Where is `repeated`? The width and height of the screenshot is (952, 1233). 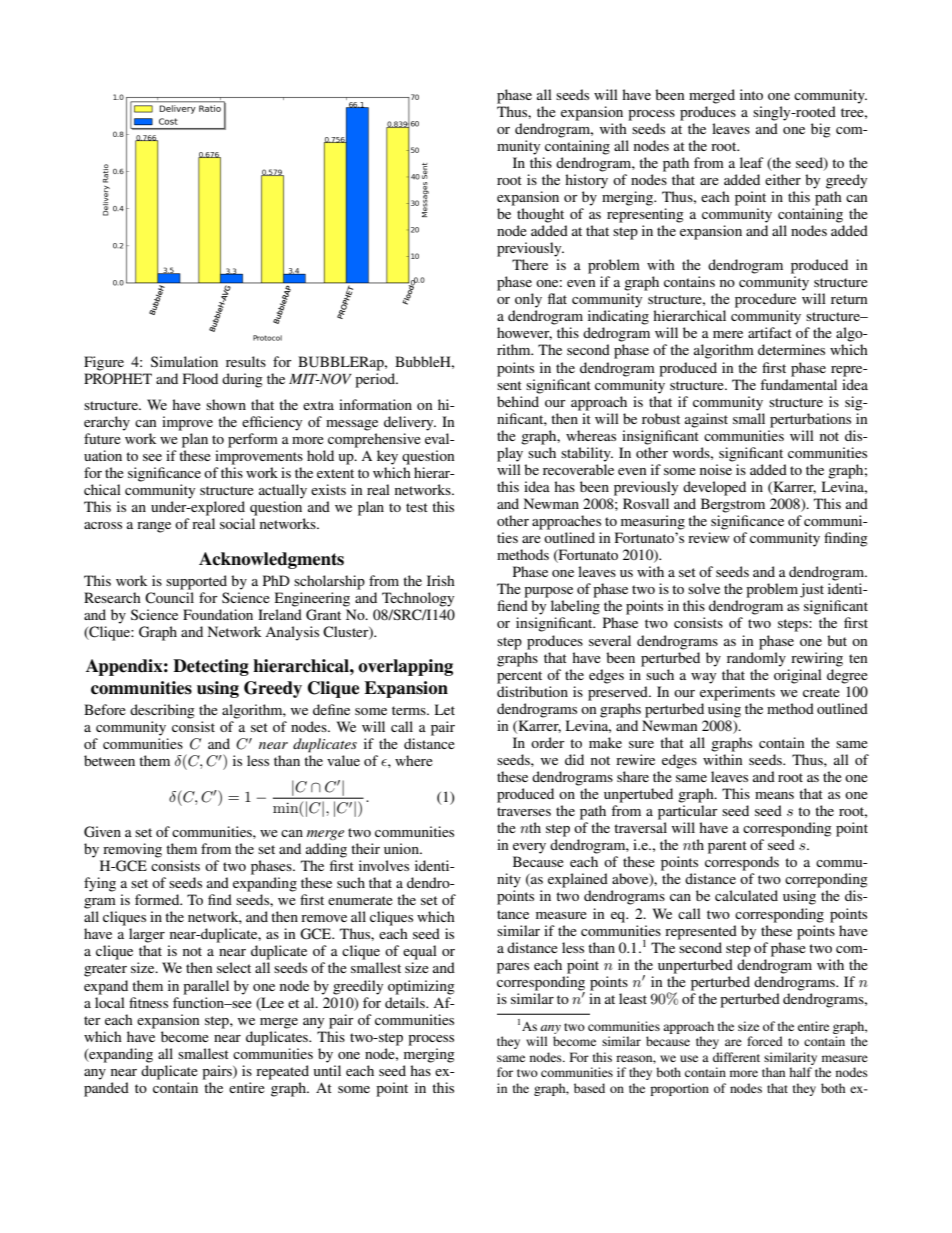
repeated is located at coordinates (282, 1072).
